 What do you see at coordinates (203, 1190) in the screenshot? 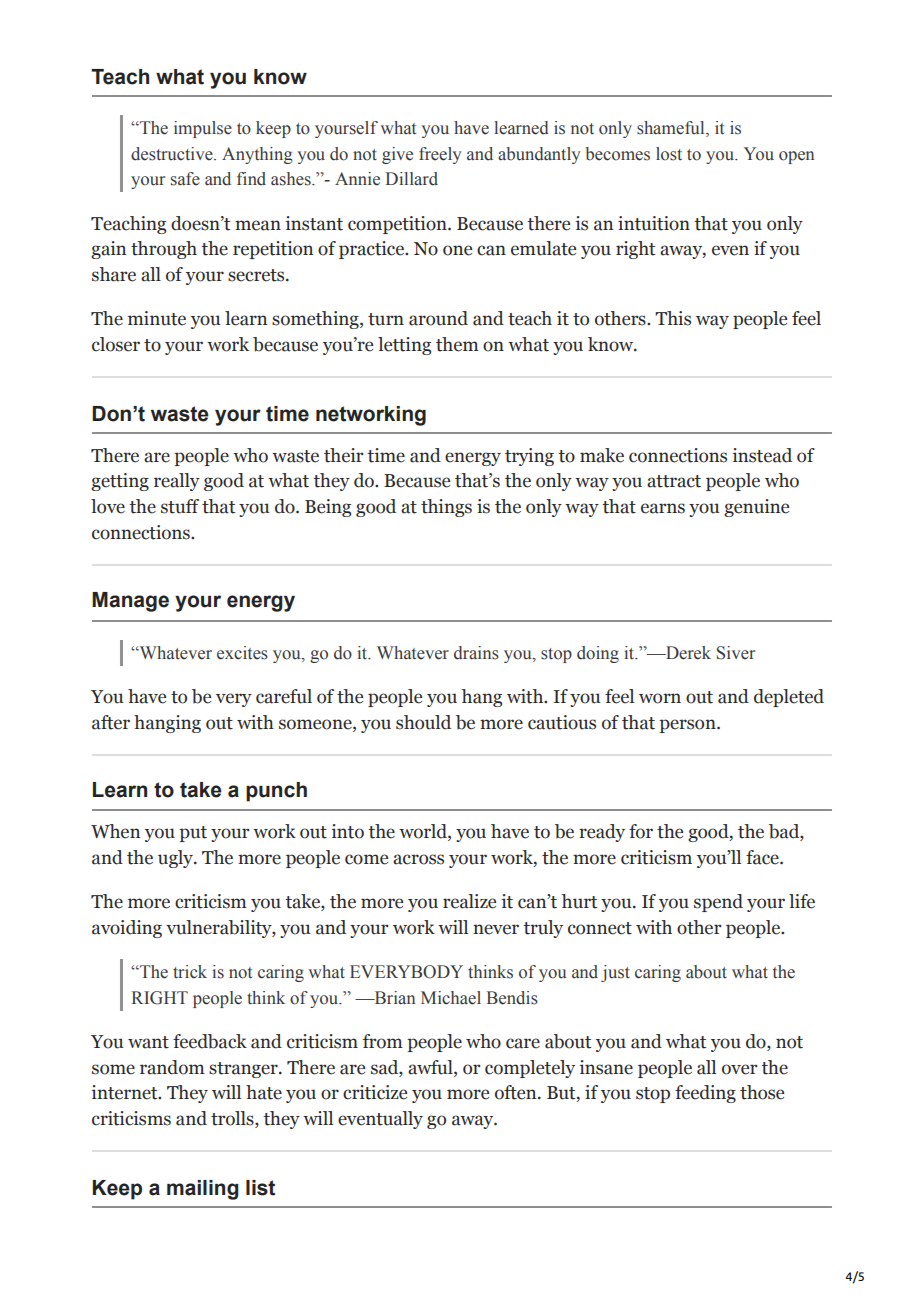
I see `mailing` at bounding box center [203, 1190].
